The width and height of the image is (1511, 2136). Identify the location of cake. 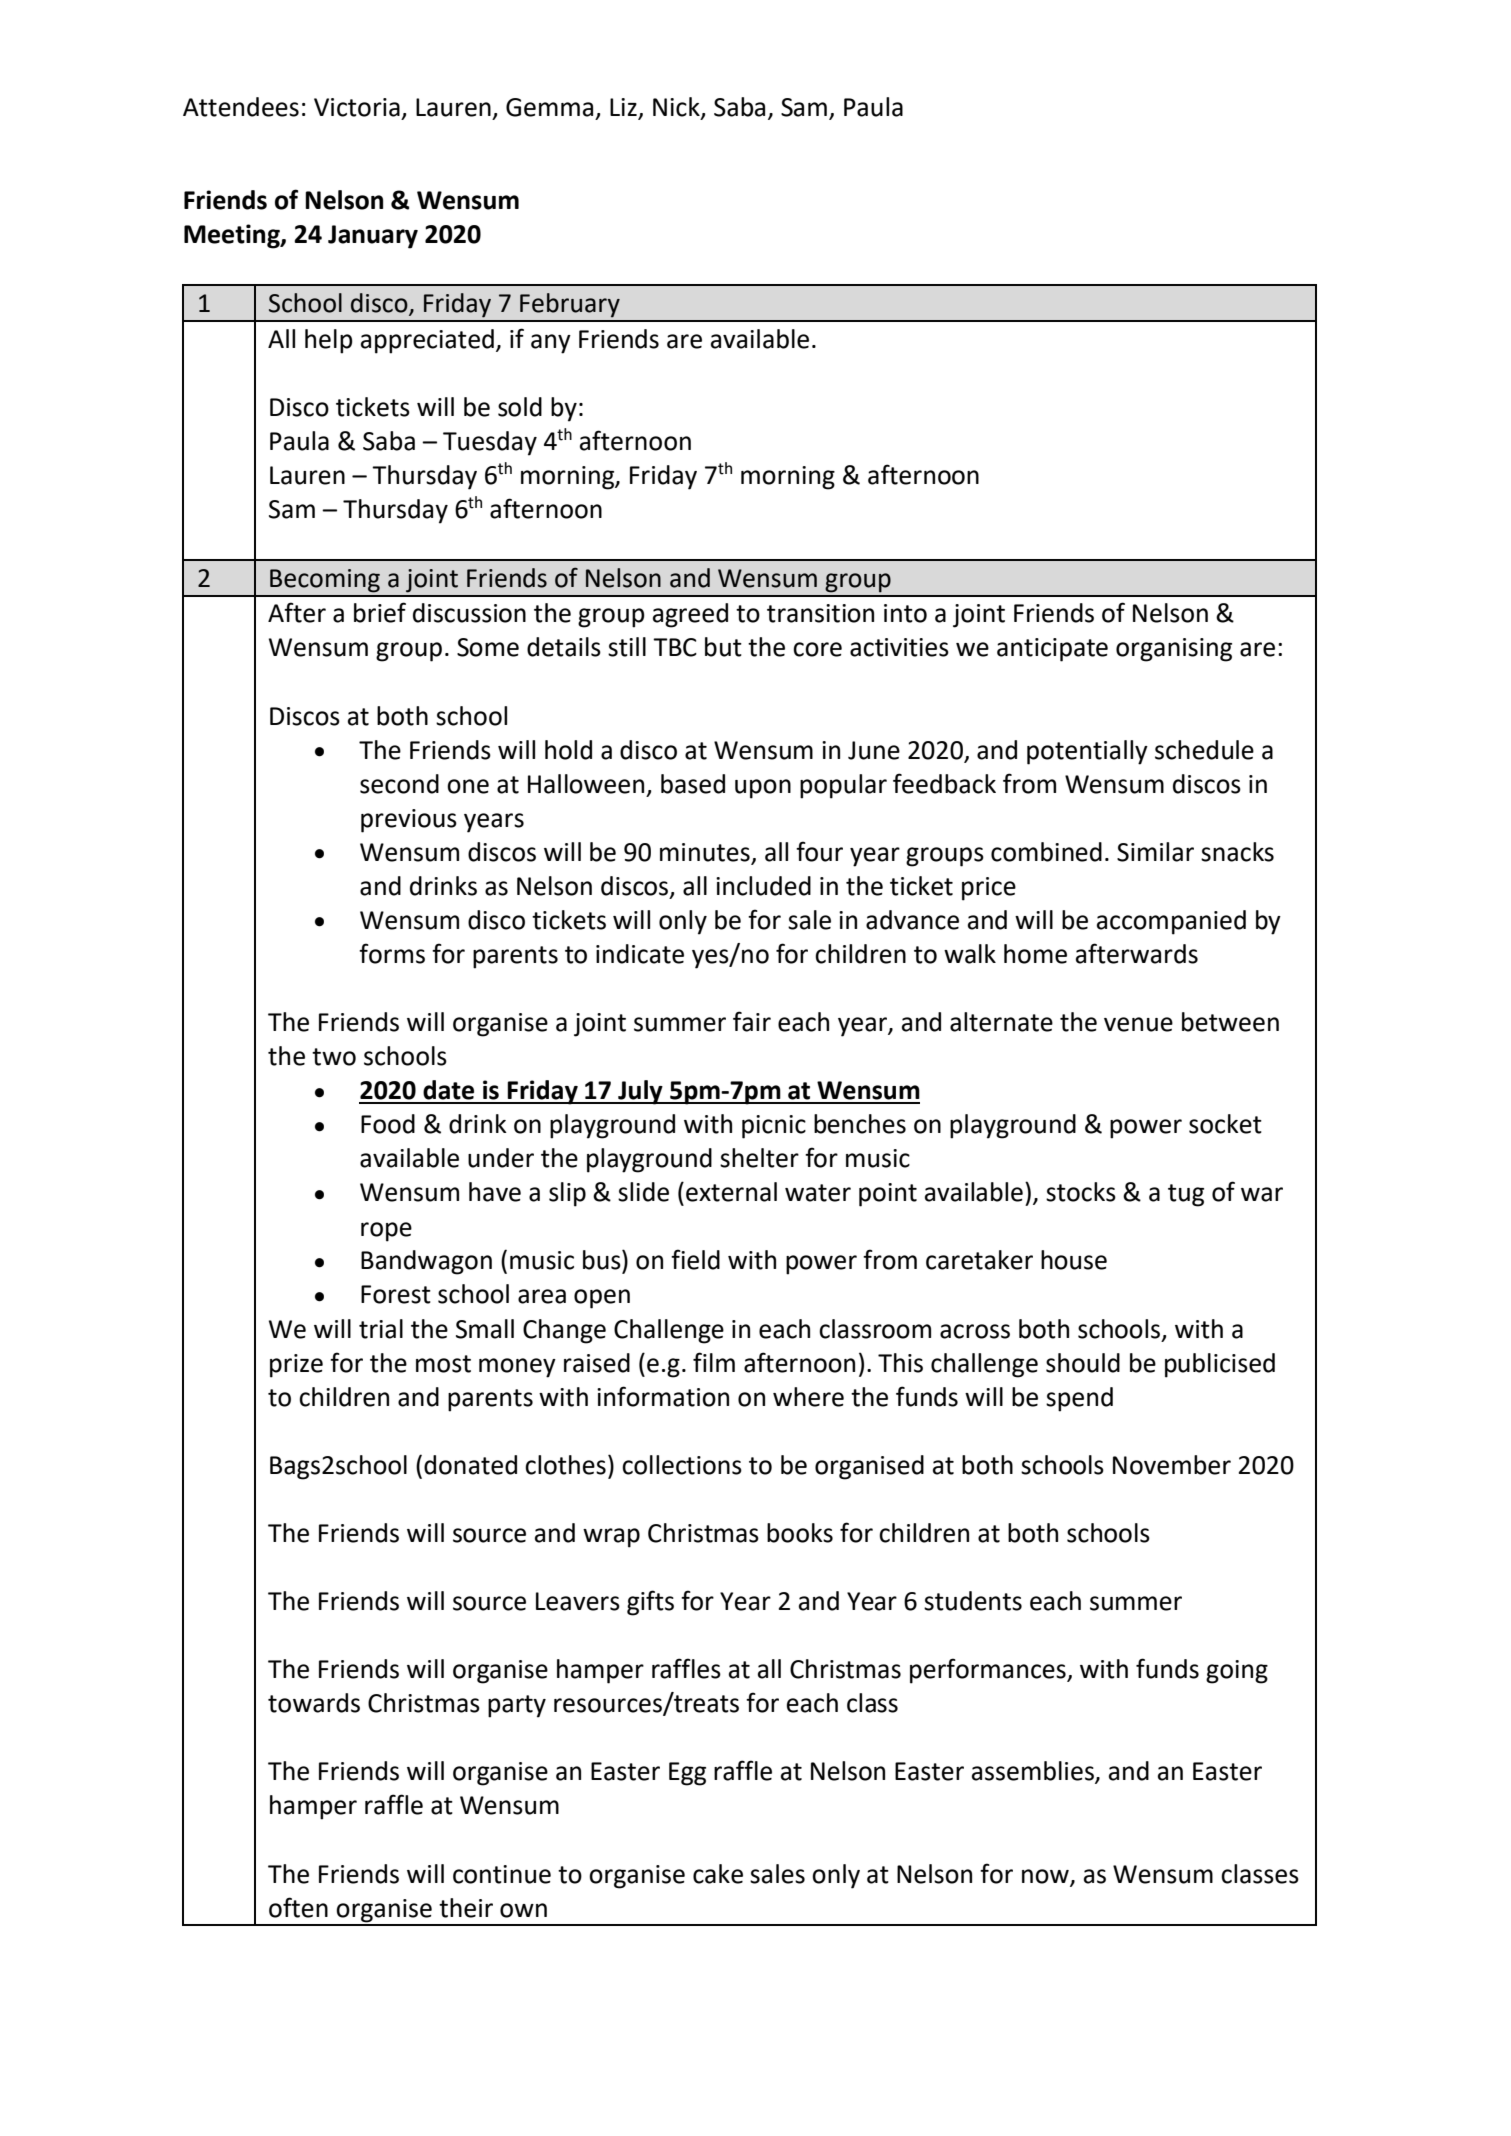
(718, 1874).
